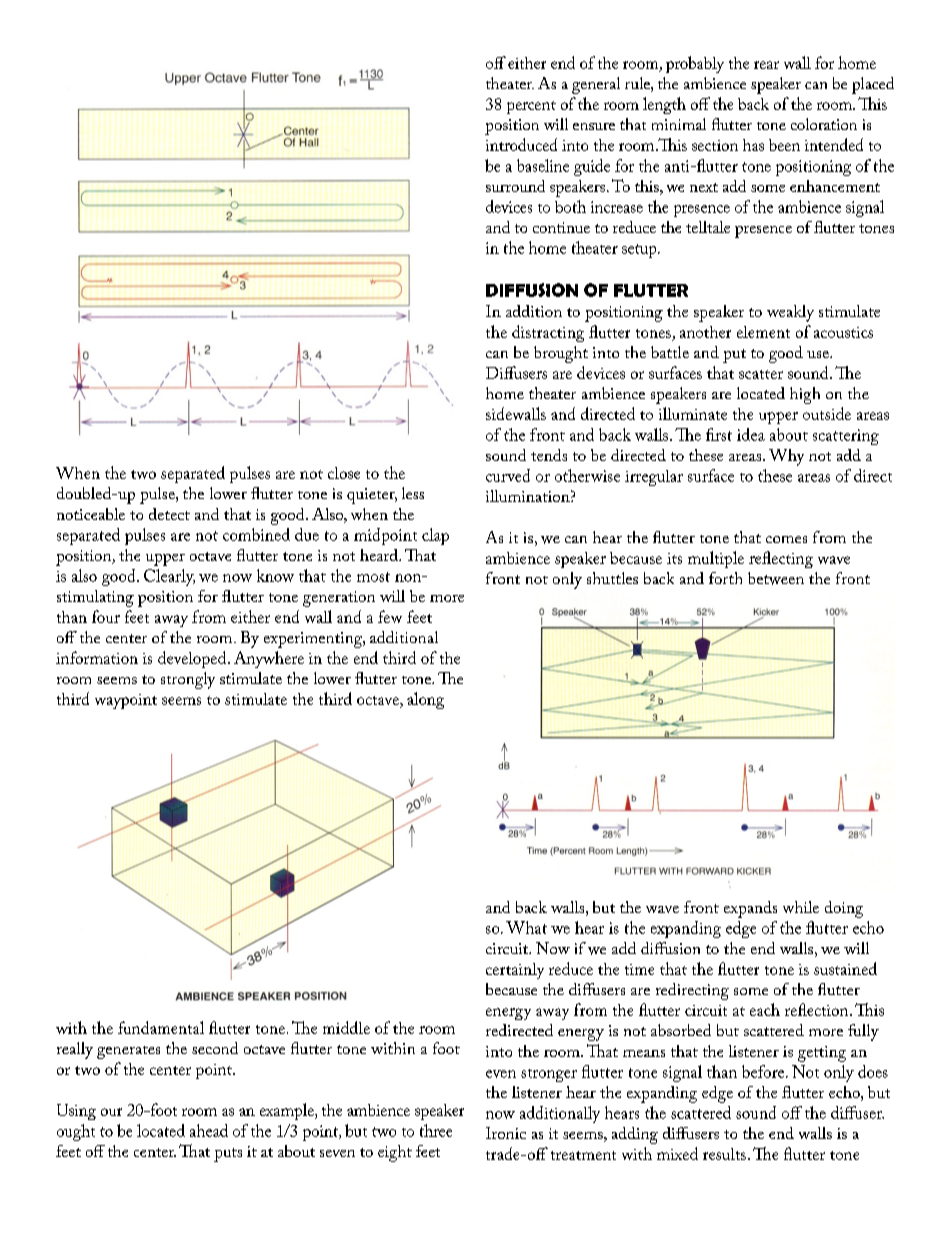 This screenshot has height=1233, width=952. I want to click on along, so click(425, 700).
